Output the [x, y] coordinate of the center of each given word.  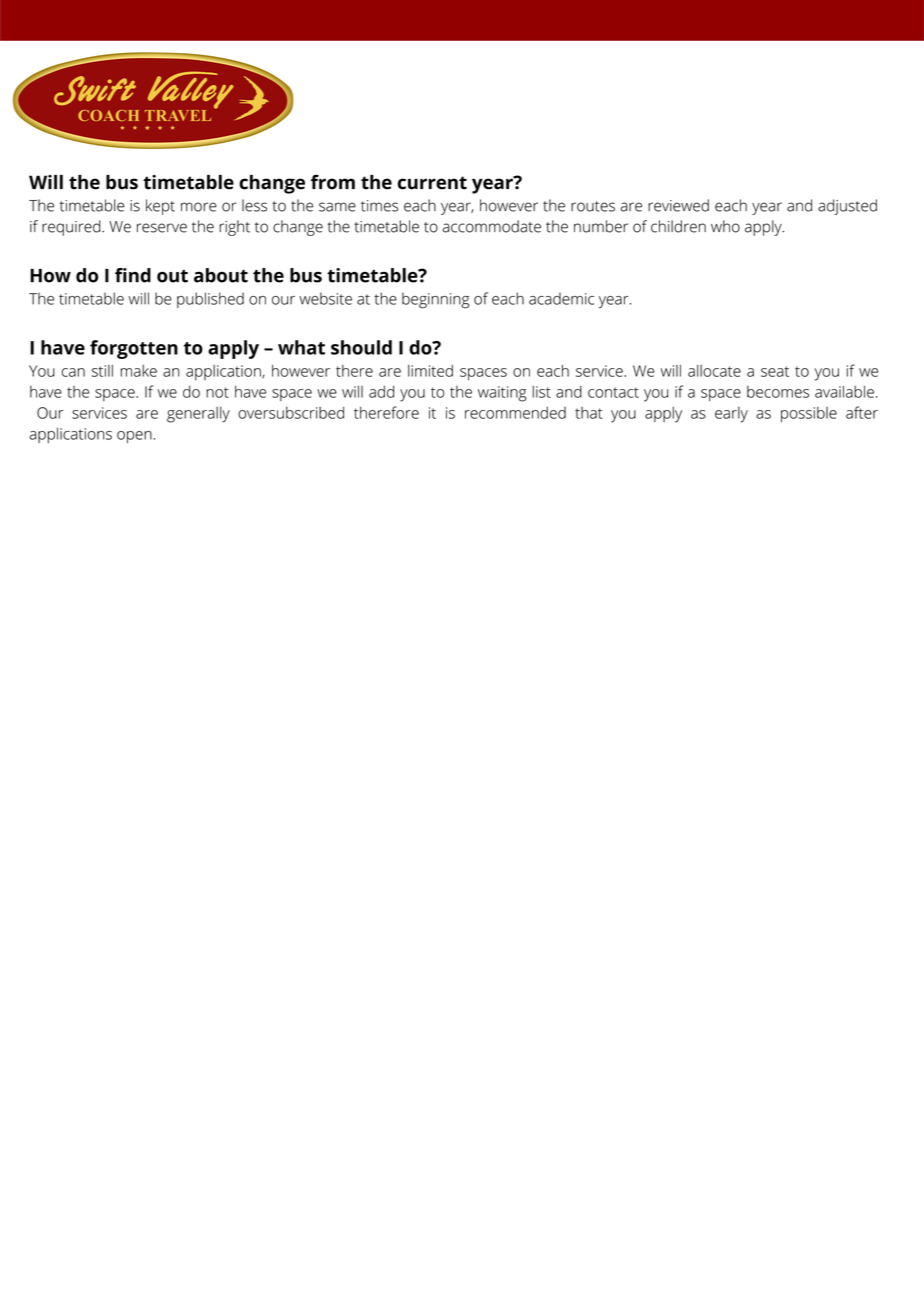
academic [561, 298]
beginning [436, 300]
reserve [162, 228]
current [432, 183]
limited [430, 371]
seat [775, 371]
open [135, 437]
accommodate [492, 226]
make [139, 371]
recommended [515, 413]
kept [160, 207]
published [210, 300]
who [725, 226]
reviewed [678, 205]
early [731, 415]
